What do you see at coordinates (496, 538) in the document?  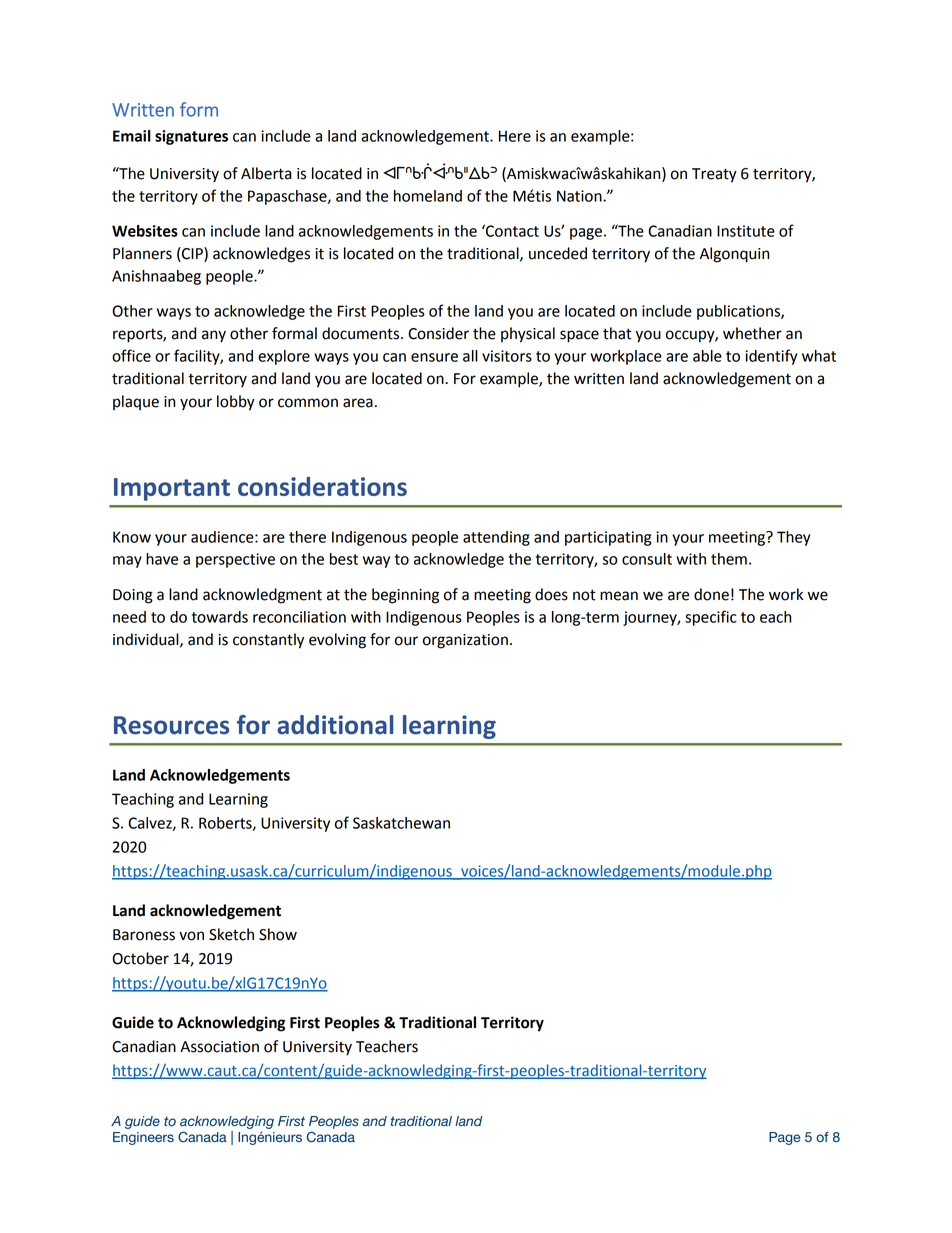 I see `attending` at bounding box center [496, 538].
